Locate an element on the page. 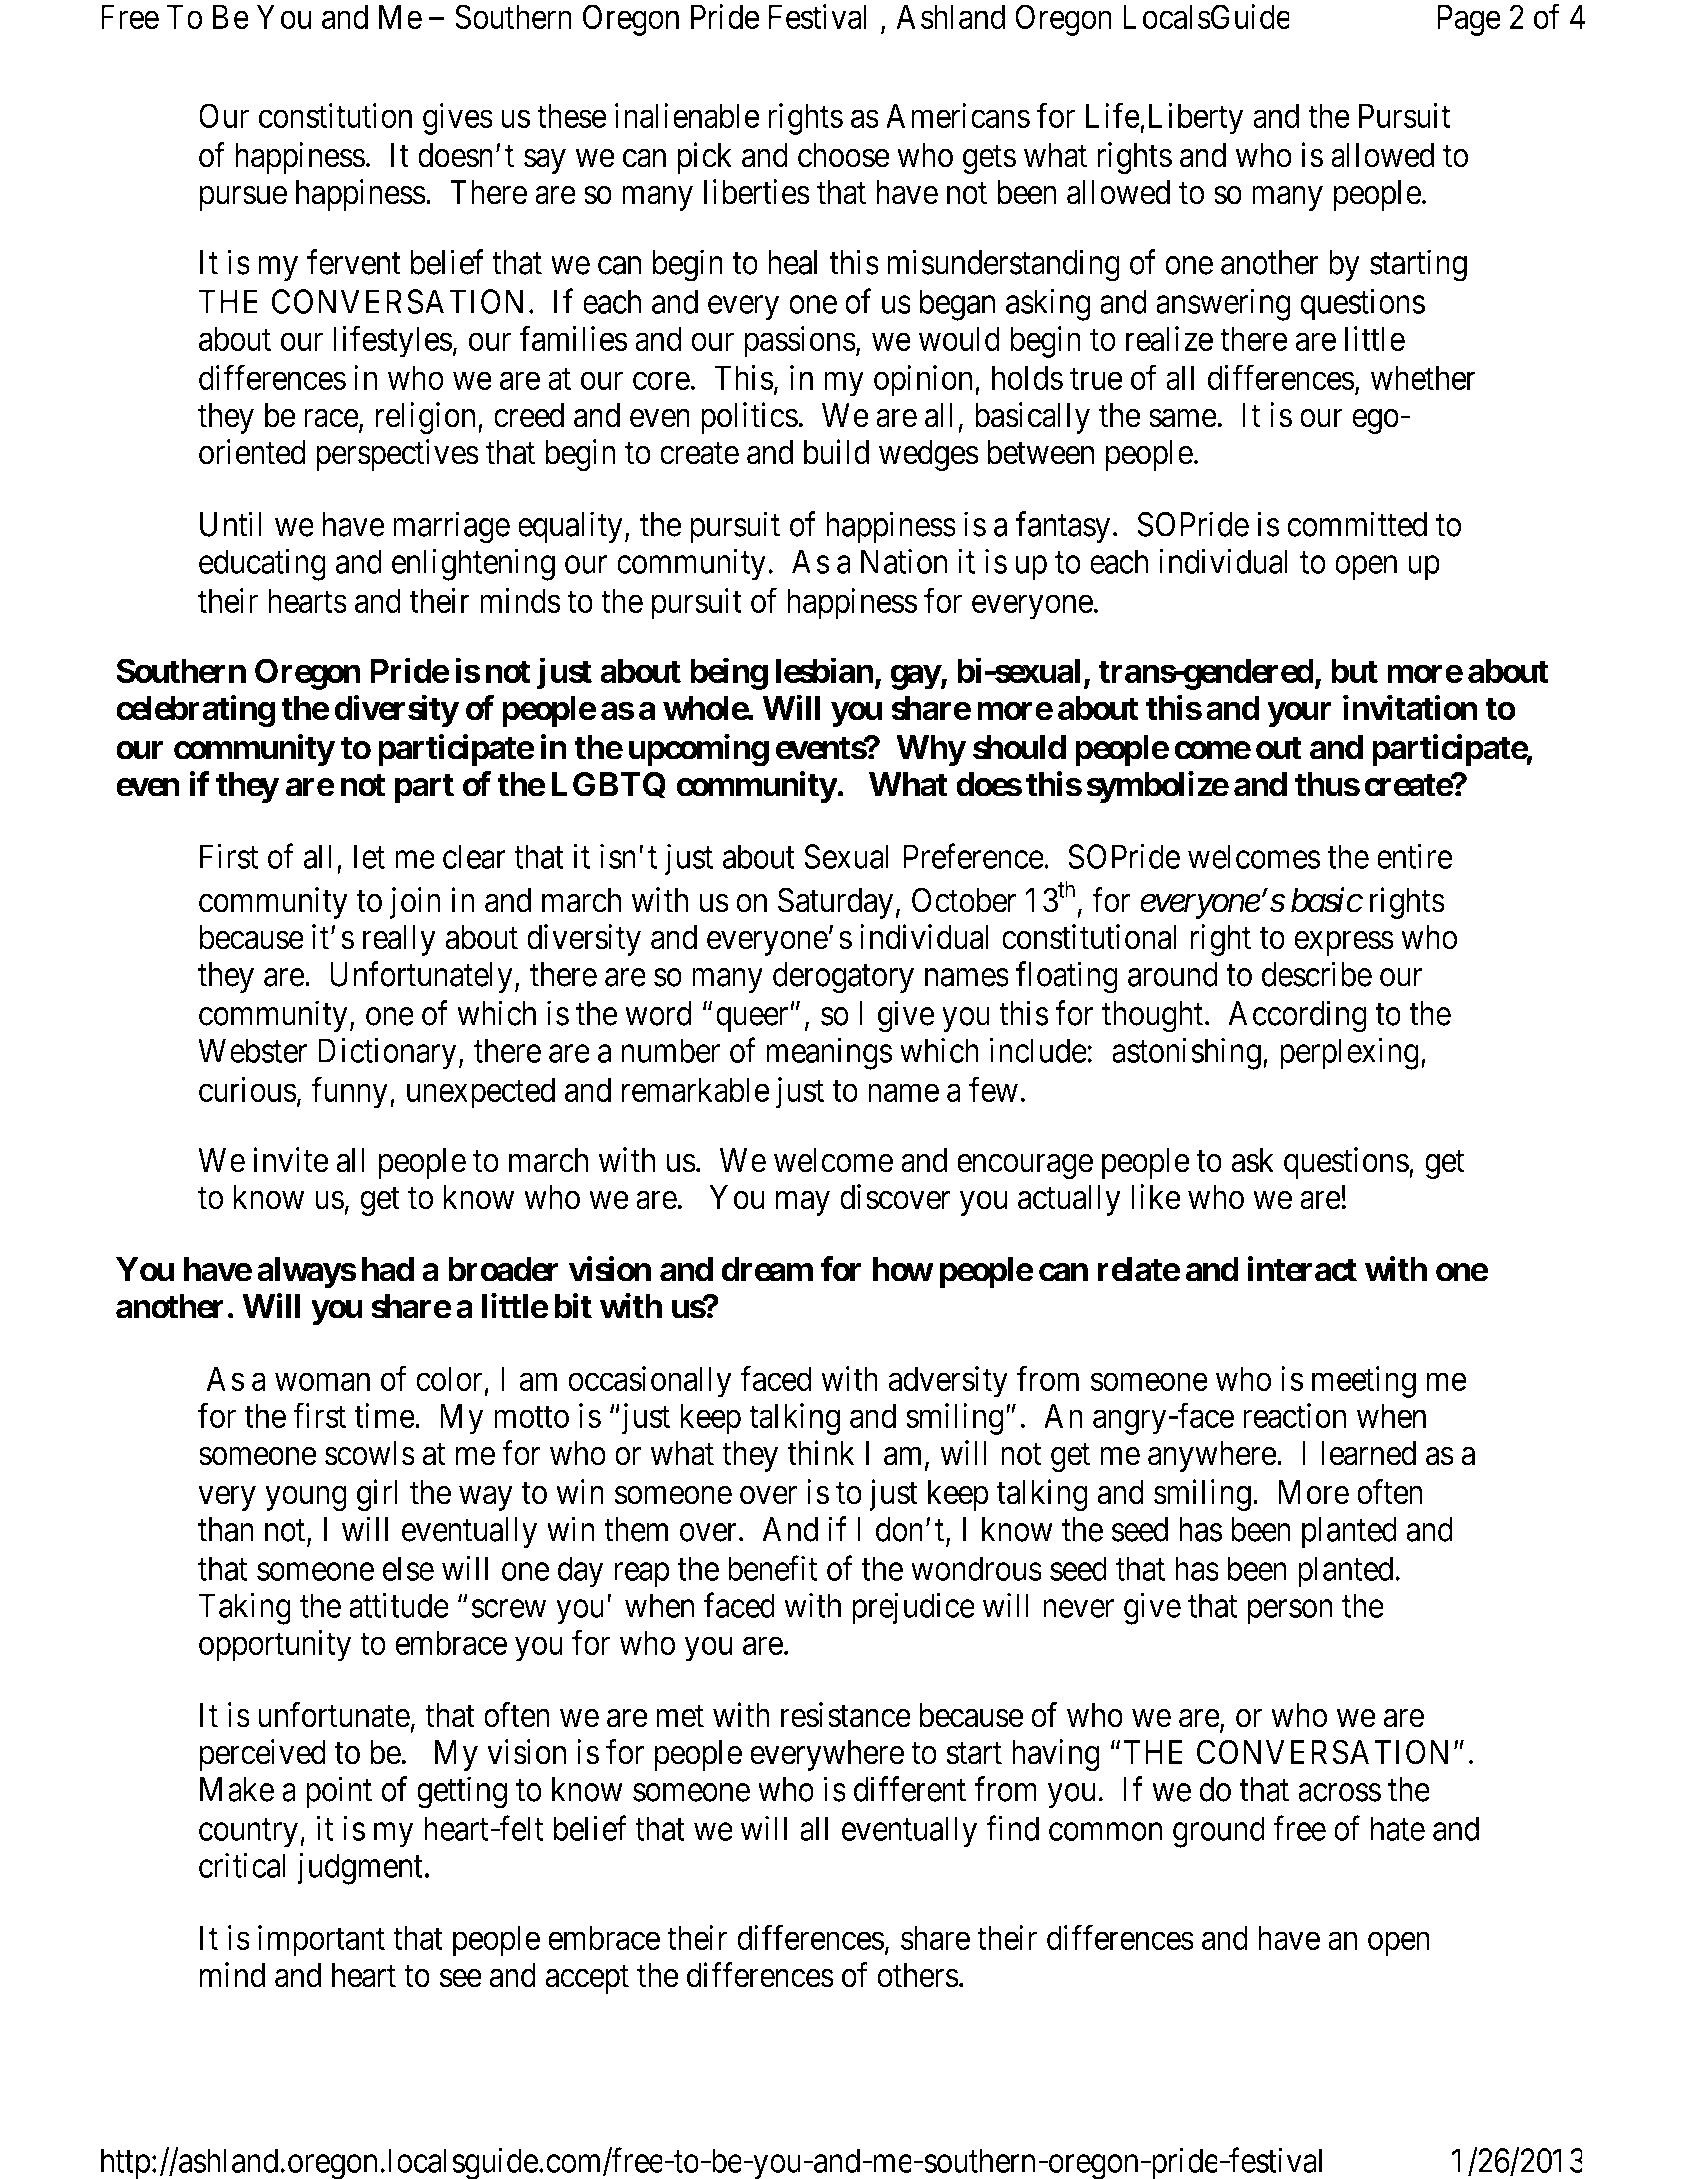 The image size is (1684, 2179). choose is located at coordinates (844, 155).
